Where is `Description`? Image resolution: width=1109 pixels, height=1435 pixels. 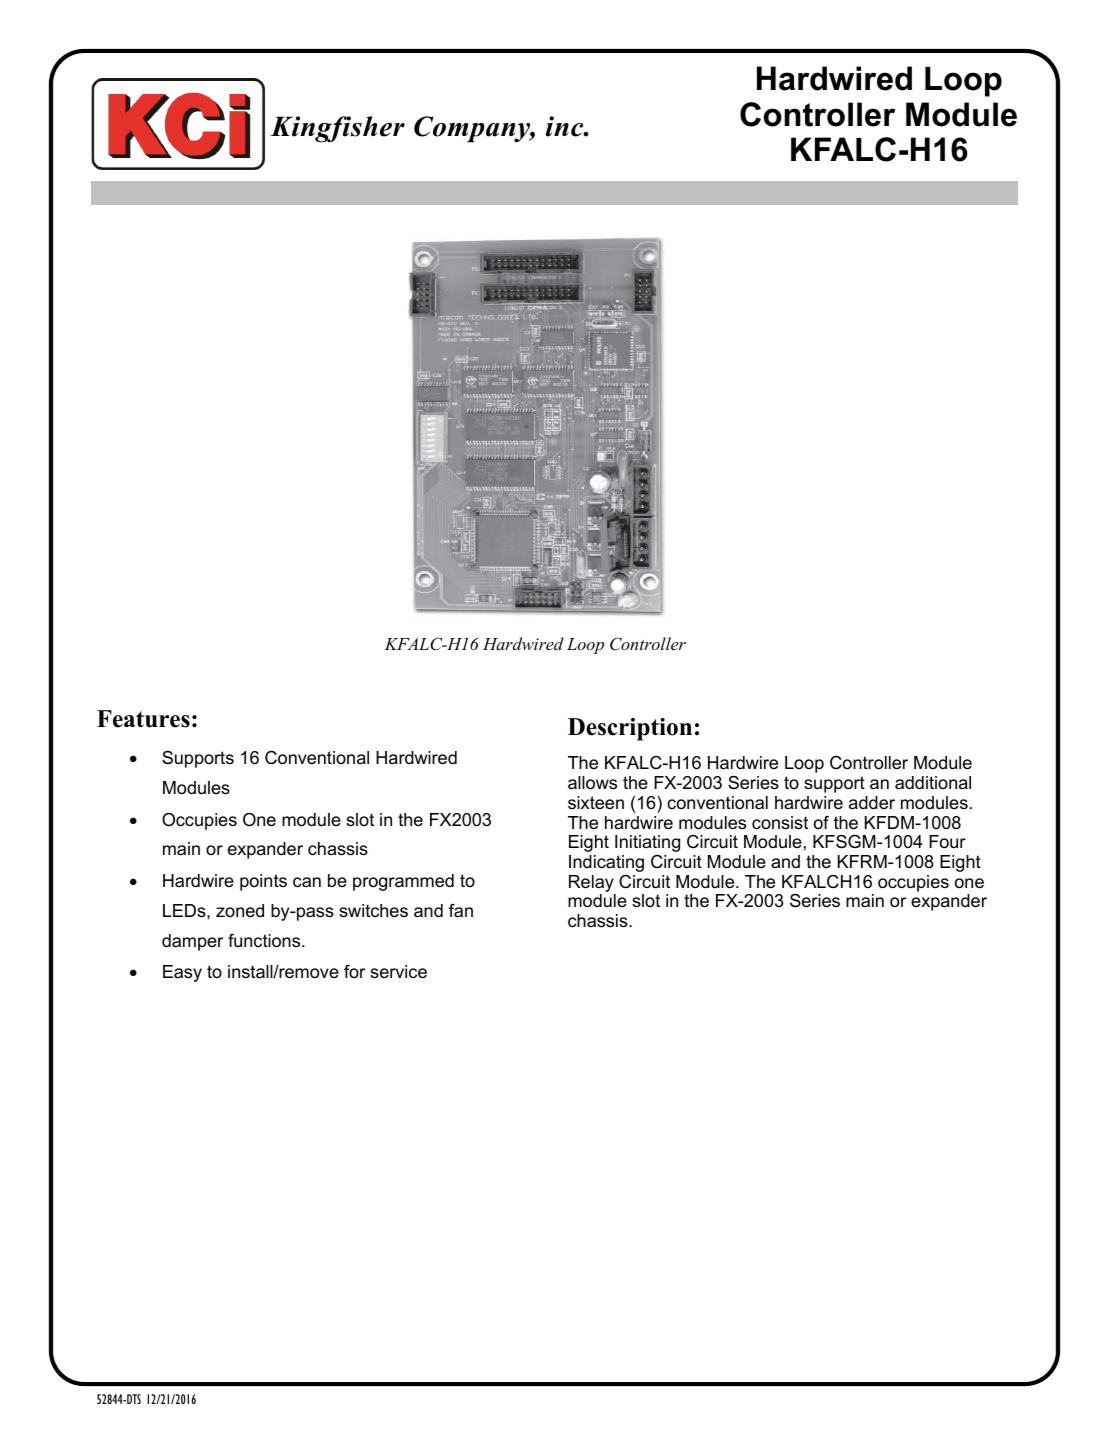
Description is located at coordinates (630, 729).
